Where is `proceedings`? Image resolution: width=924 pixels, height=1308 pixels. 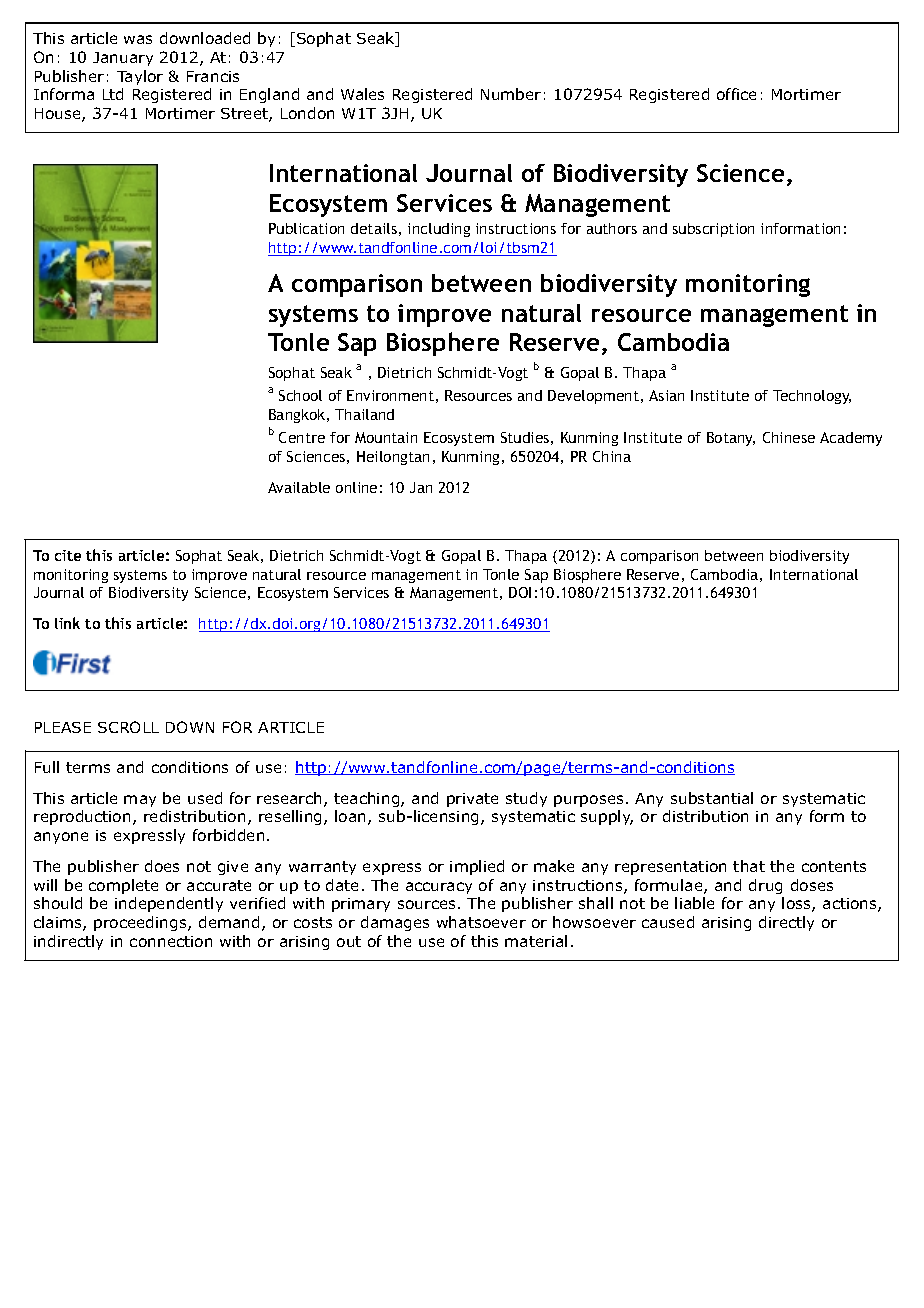
proceedings is located at coordinates (141, 923).
